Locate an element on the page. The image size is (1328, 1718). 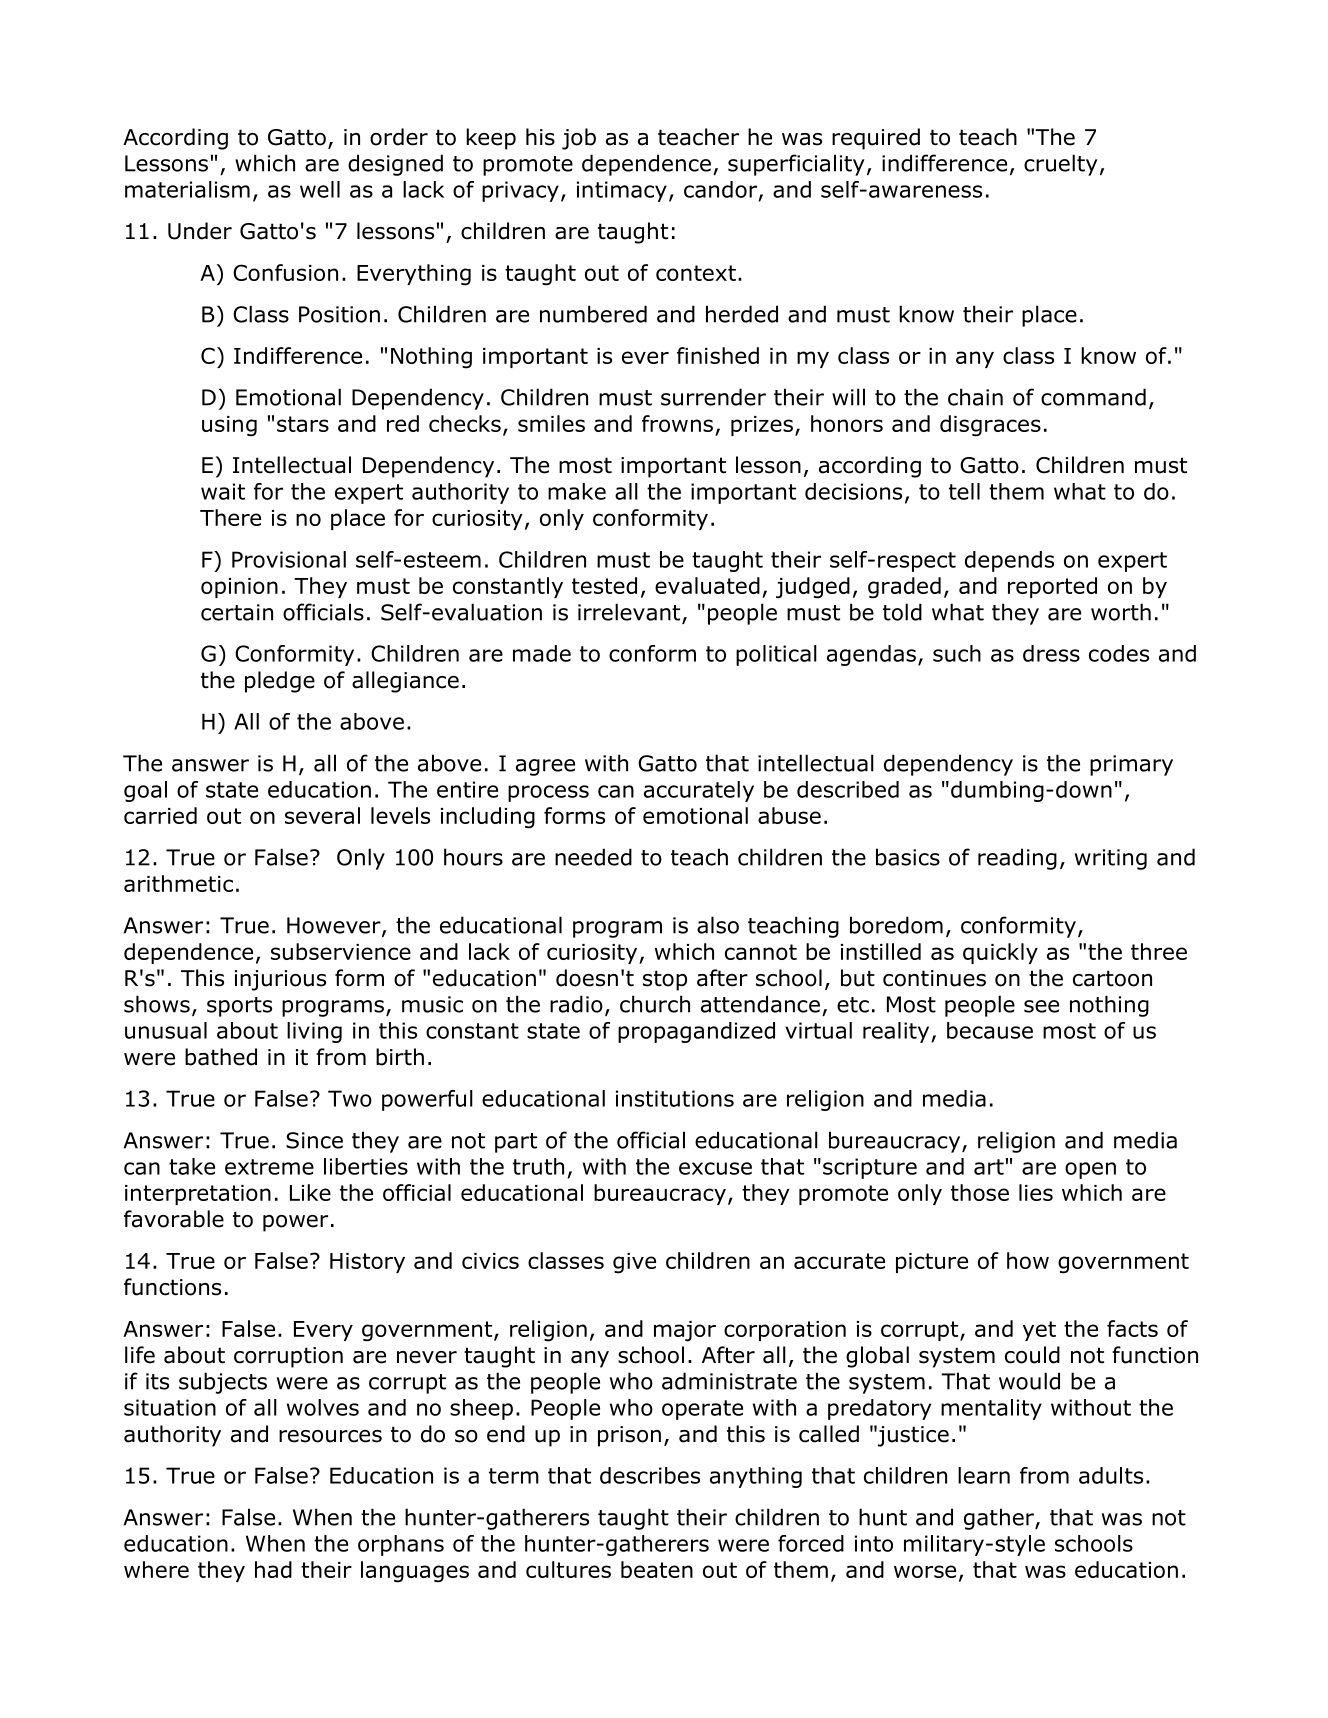
had is located at coordinates (273, 1569).
